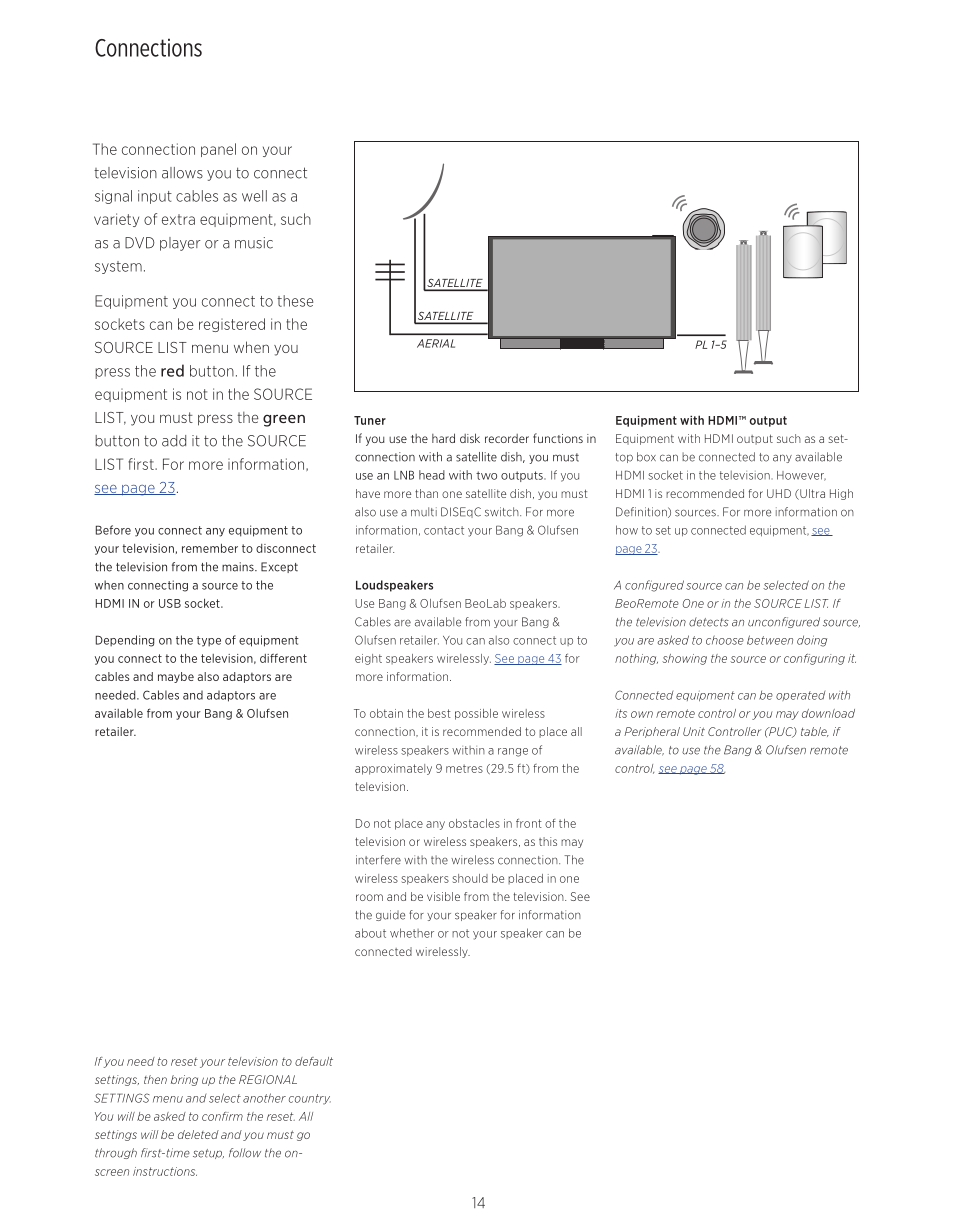 This image has height=1232, width=953. What do you see at coordinates (198, 1134) in the image?
I see `deleted` at bounding box center [198, 1134].
